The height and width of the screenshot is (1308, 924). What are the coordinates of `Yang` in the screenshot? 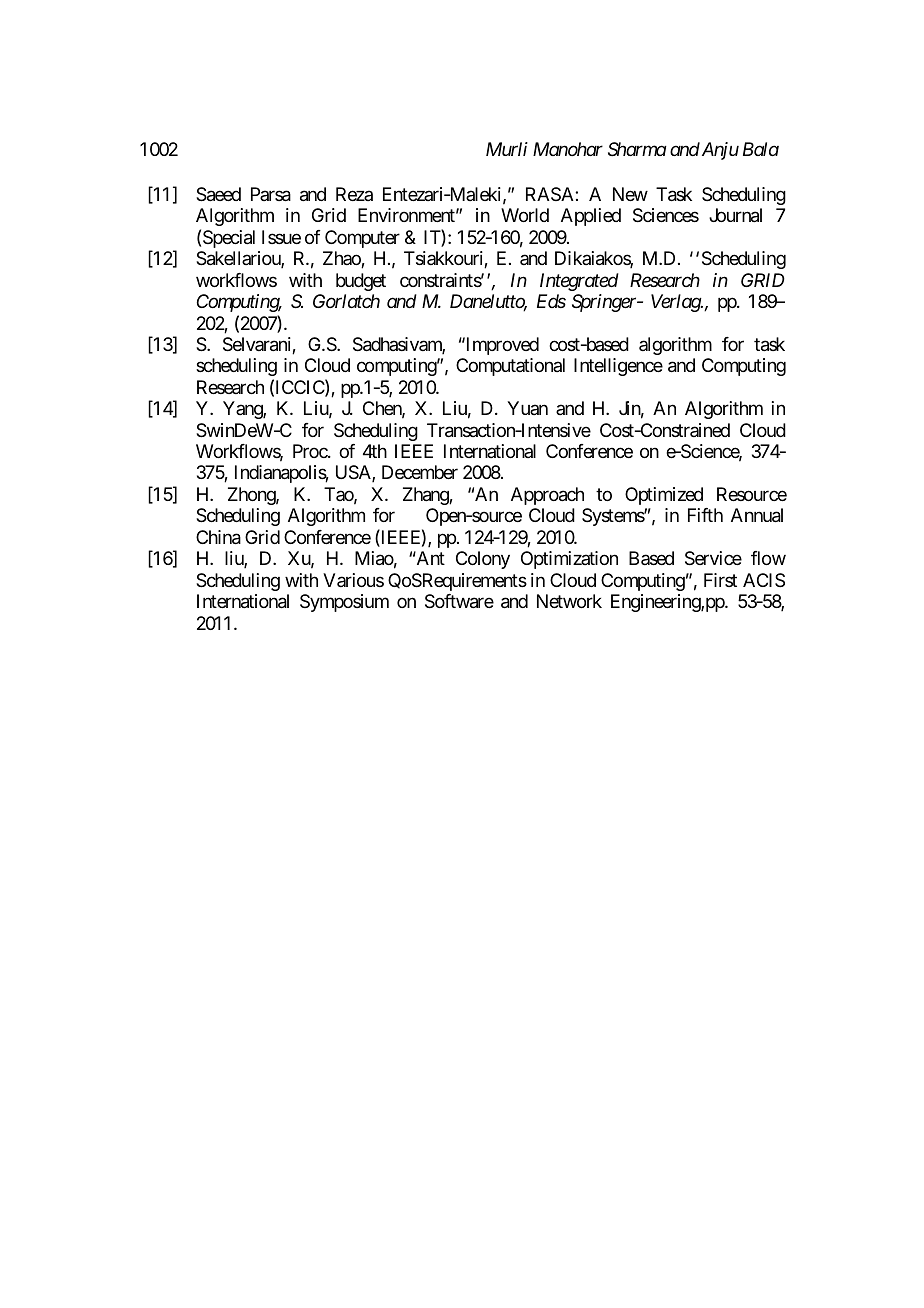 It's located at (243, 410).
